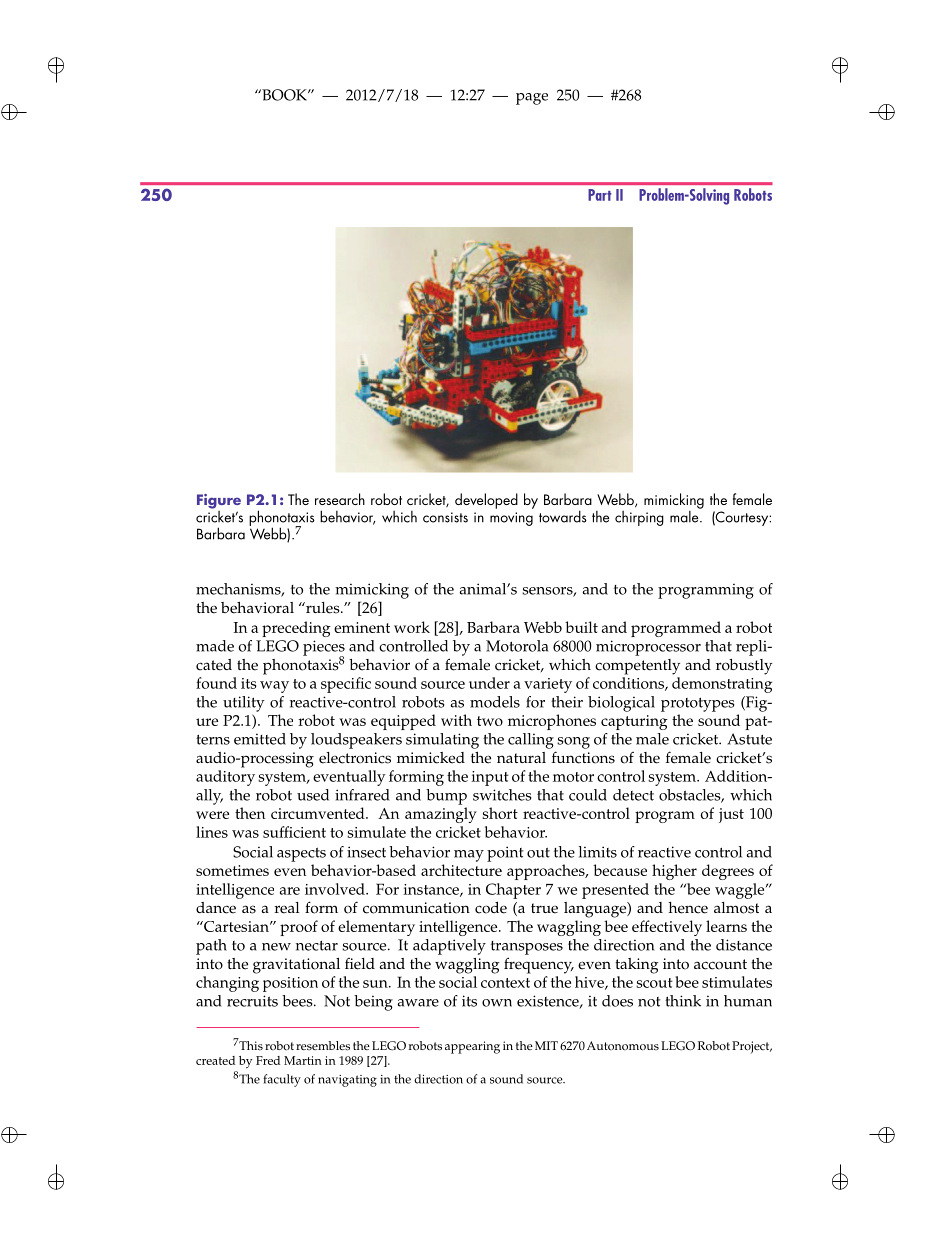 This document has height=1233, width=952. Describe the element at coordinates (532, 99) in the document. I see `page` at that location.
